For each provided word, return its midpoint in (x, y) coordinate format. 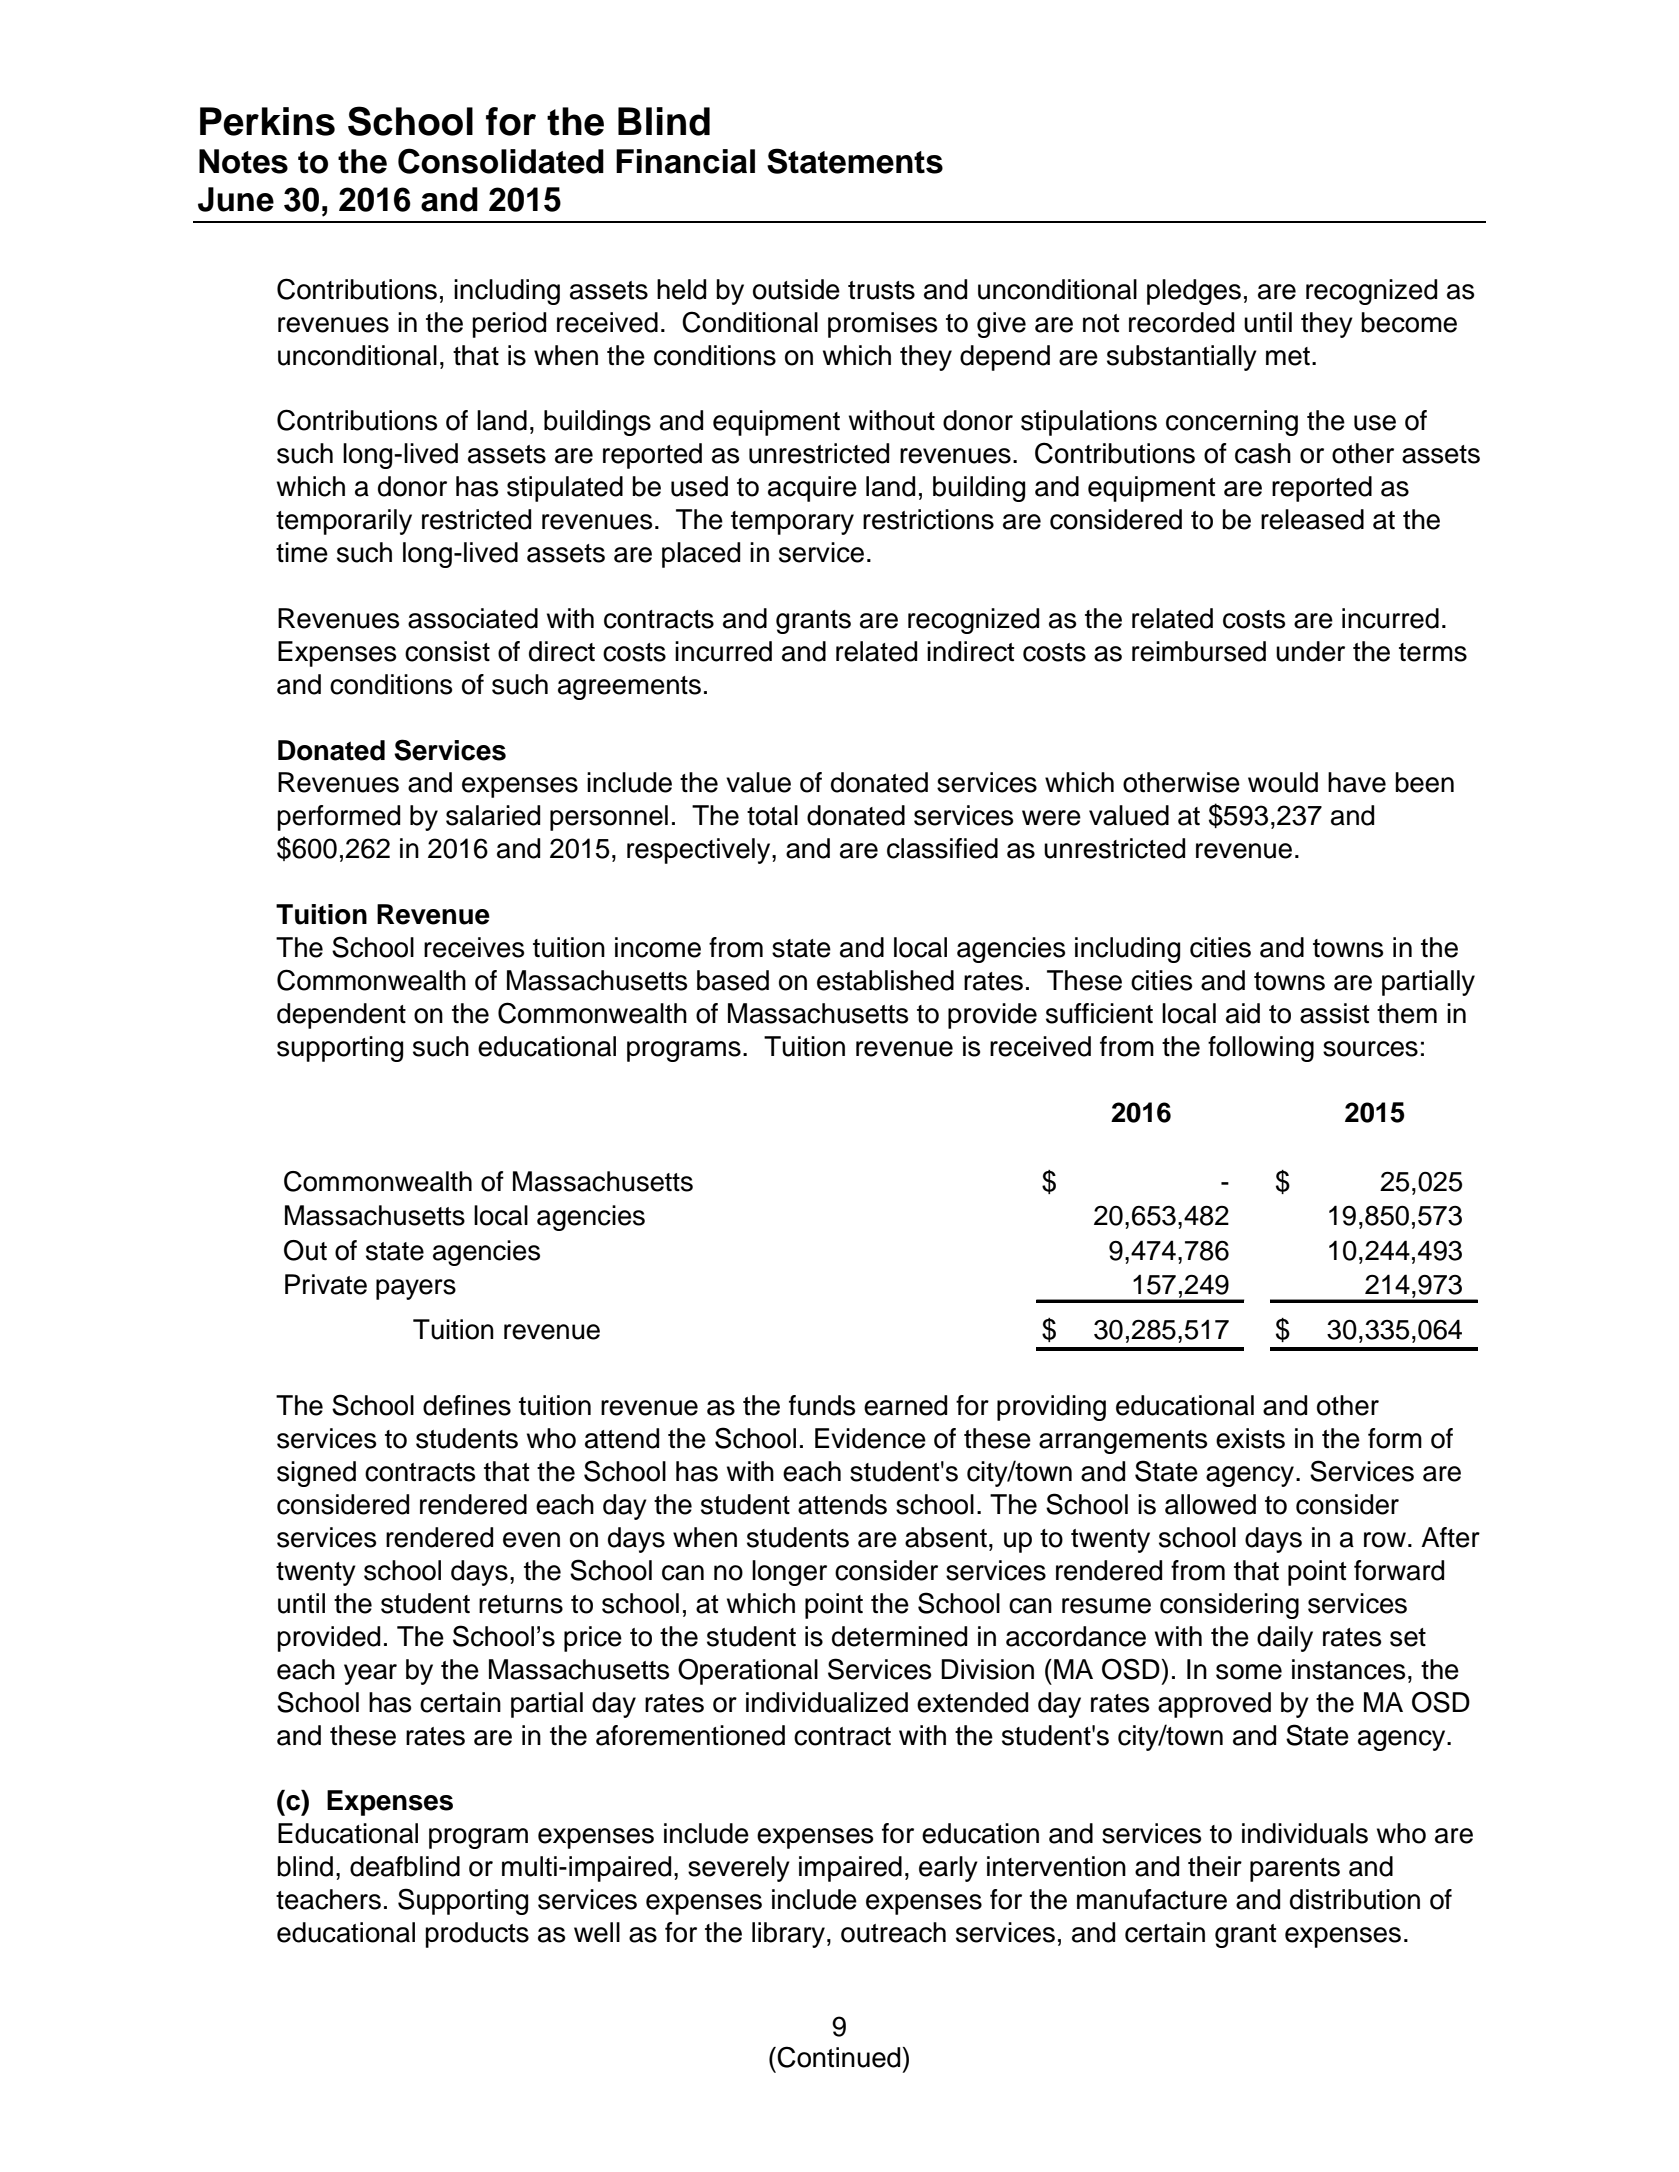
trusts (881, 290)
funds (822, 1405)
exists (1250, 1438)
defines (467, 1405)
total (772, 815)
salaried (493, 815)
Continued (838, 2057)
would (1283, 782)
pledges (1194, 292)
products (477, 1935)
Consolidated (501, 161)
